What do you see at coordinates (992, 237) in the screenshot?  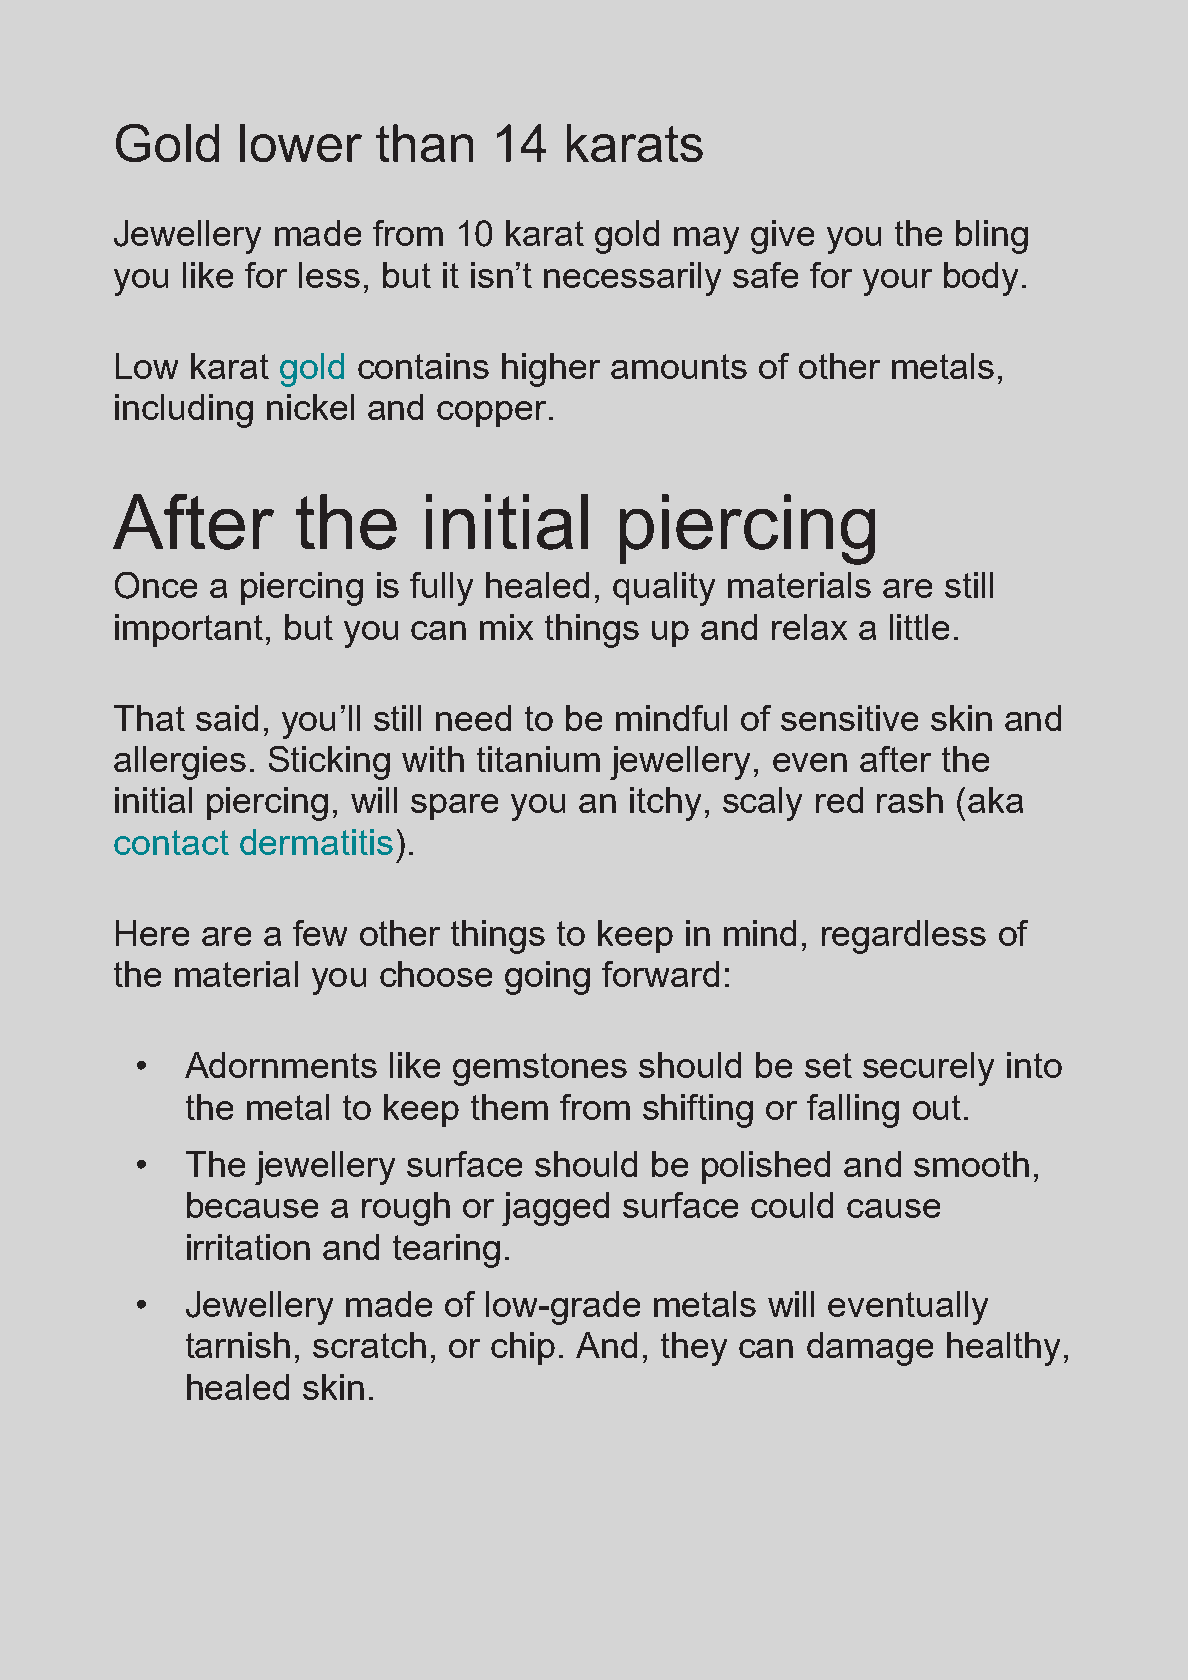 I see `bling` at bounding box center [992, 237].
